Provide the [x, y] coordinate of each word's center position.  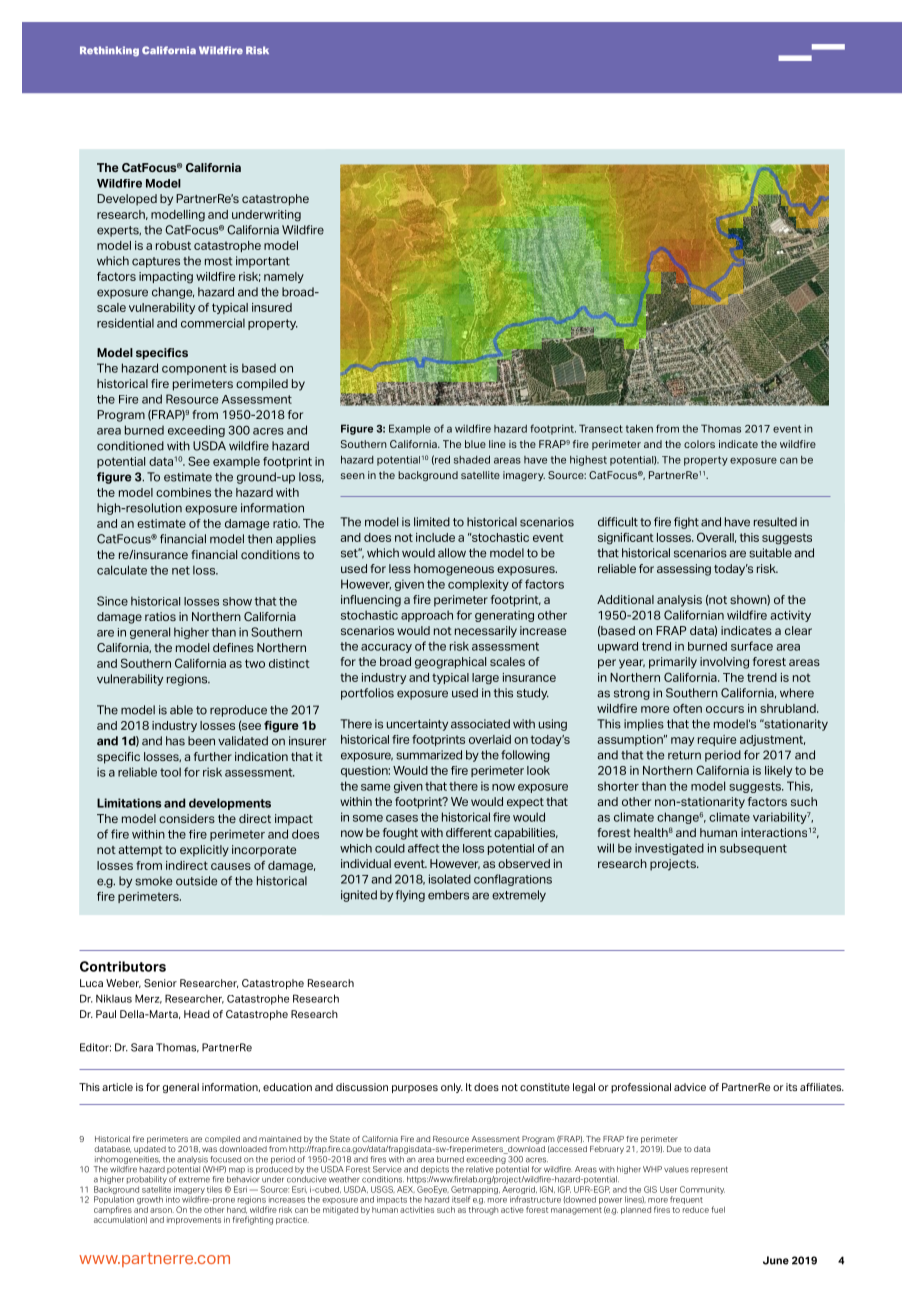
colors [699, 444]
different [469, 832]
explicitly [204, 851]
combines [183, 492]
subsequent [753, 849]
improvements [194, 1221]
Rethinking [109, 51]
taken [639, 428]
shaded [472, 459]
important [263, 262]
